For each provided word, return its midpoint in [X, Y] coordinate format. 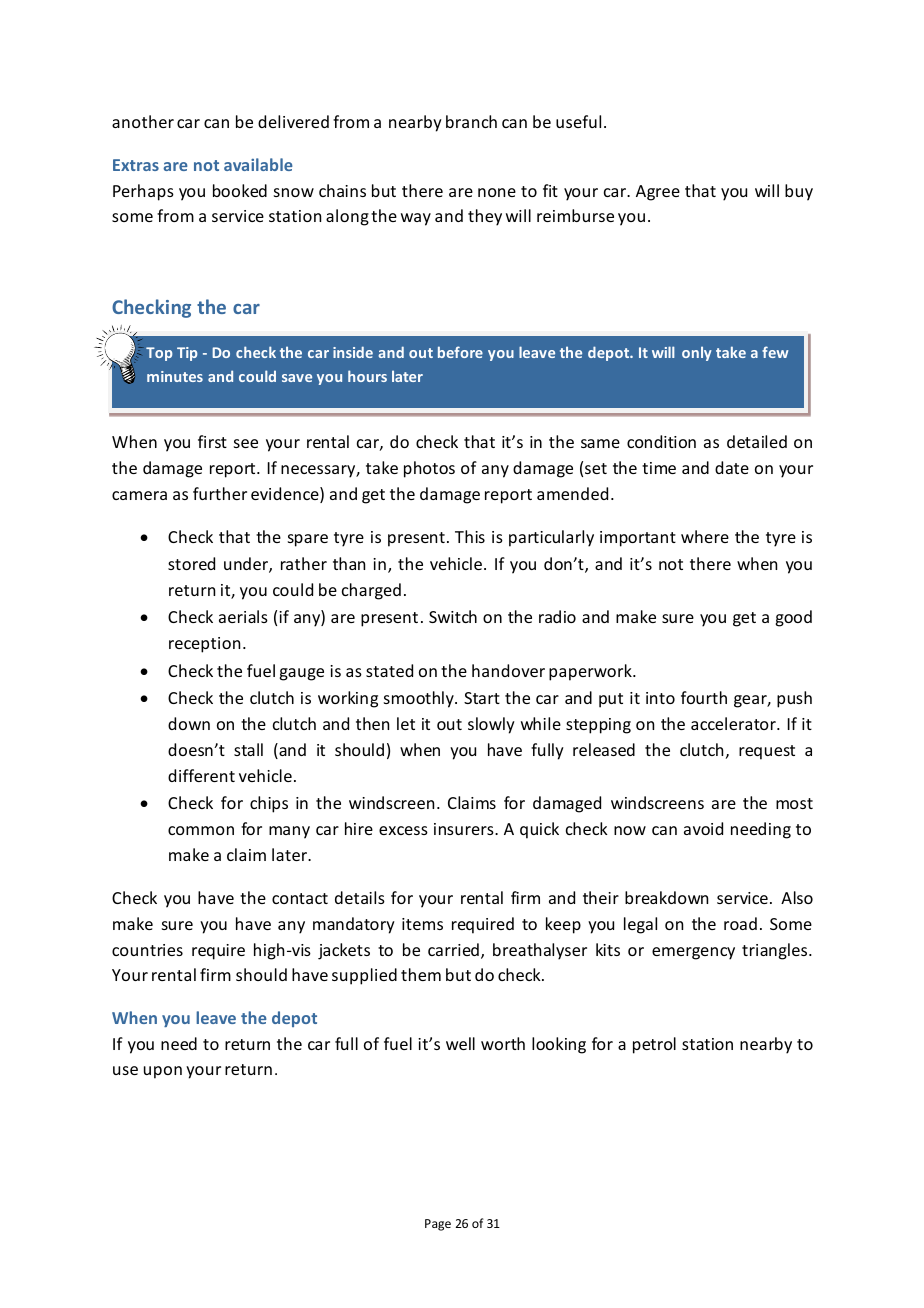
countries [147, 950]
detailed [757, 441]
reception [204, 645]
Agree [658, 193]
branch [471, 121]
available [258, 164]
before [460, 352]
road [740, 923]
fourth [704, 697]
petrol [654, 1045]
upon [163, 1072]
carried [453, 949]
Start [482, 698]
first [212, 441]
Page [438, 1225]
